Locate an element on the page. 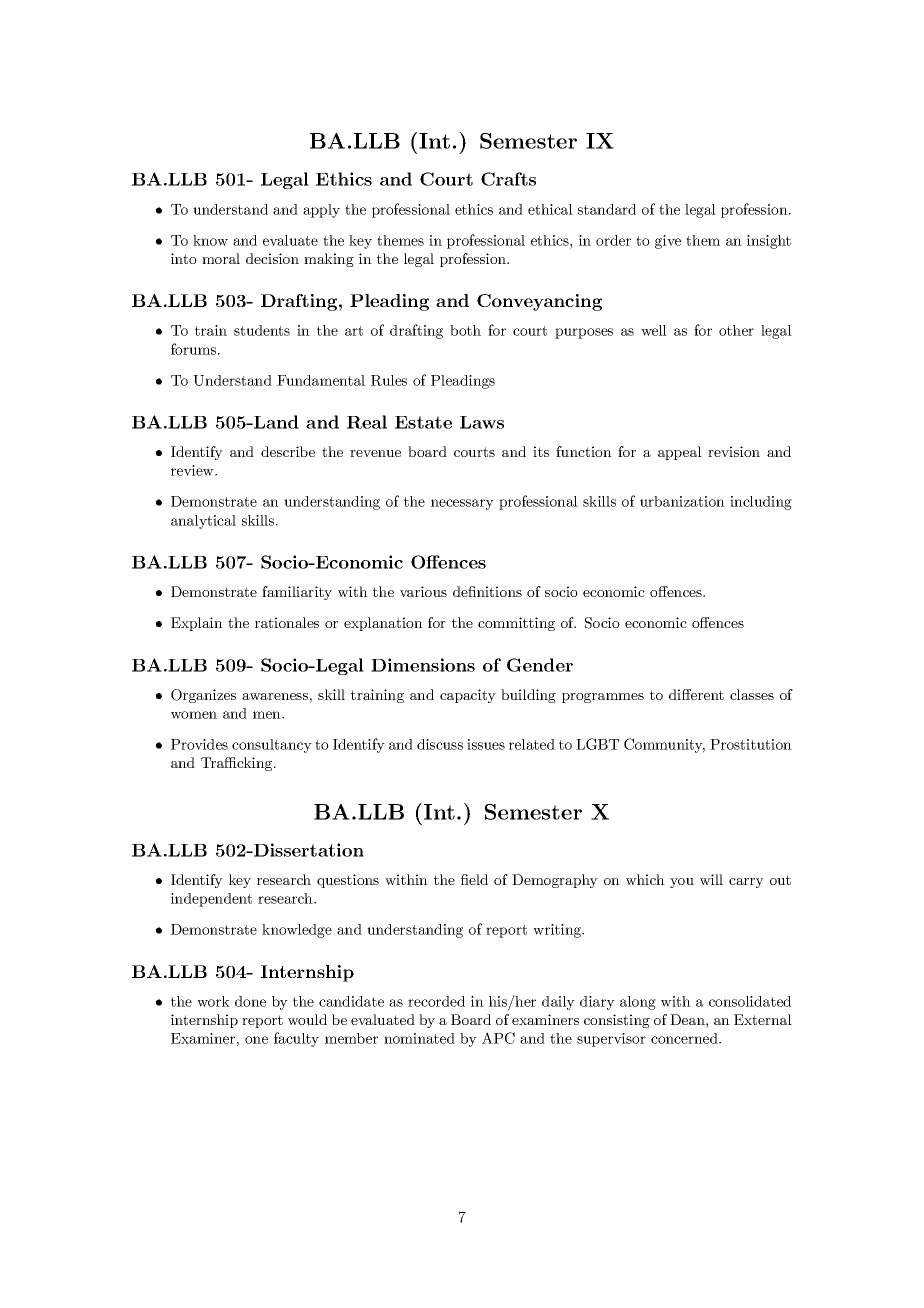  will is located at coordinates (711, 879).
